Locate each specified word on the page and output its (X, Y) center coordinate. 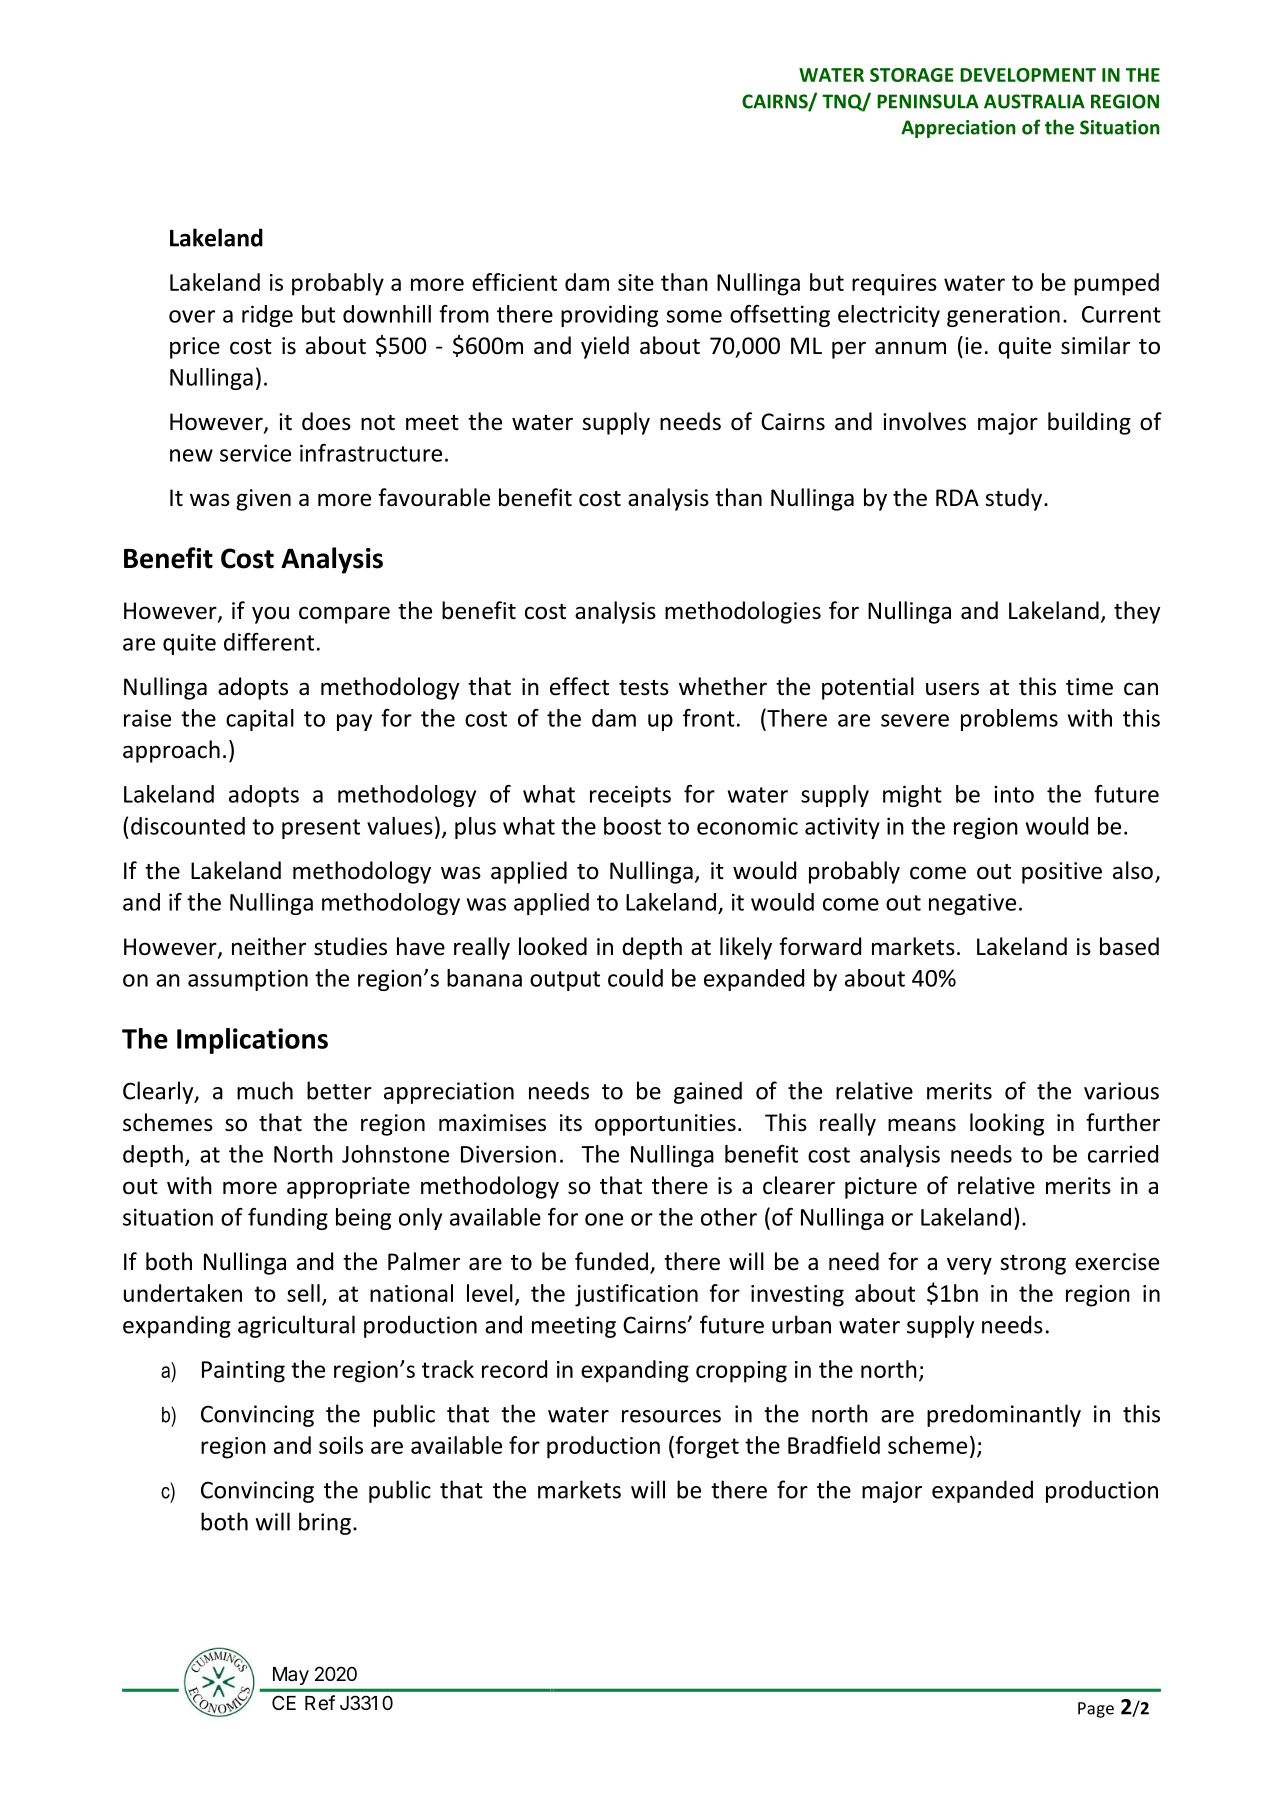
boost (632, 826)
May (291, 1676)
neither (269, 946)
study (1015, 499)
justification (636, 1295)
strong (1033, 1265)
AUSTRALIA (1034, 101)
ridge (267, 316)
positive (1062, 873)
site (636, 282)
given (263, 500)
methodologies (743, 612)
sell (303, 1293)
